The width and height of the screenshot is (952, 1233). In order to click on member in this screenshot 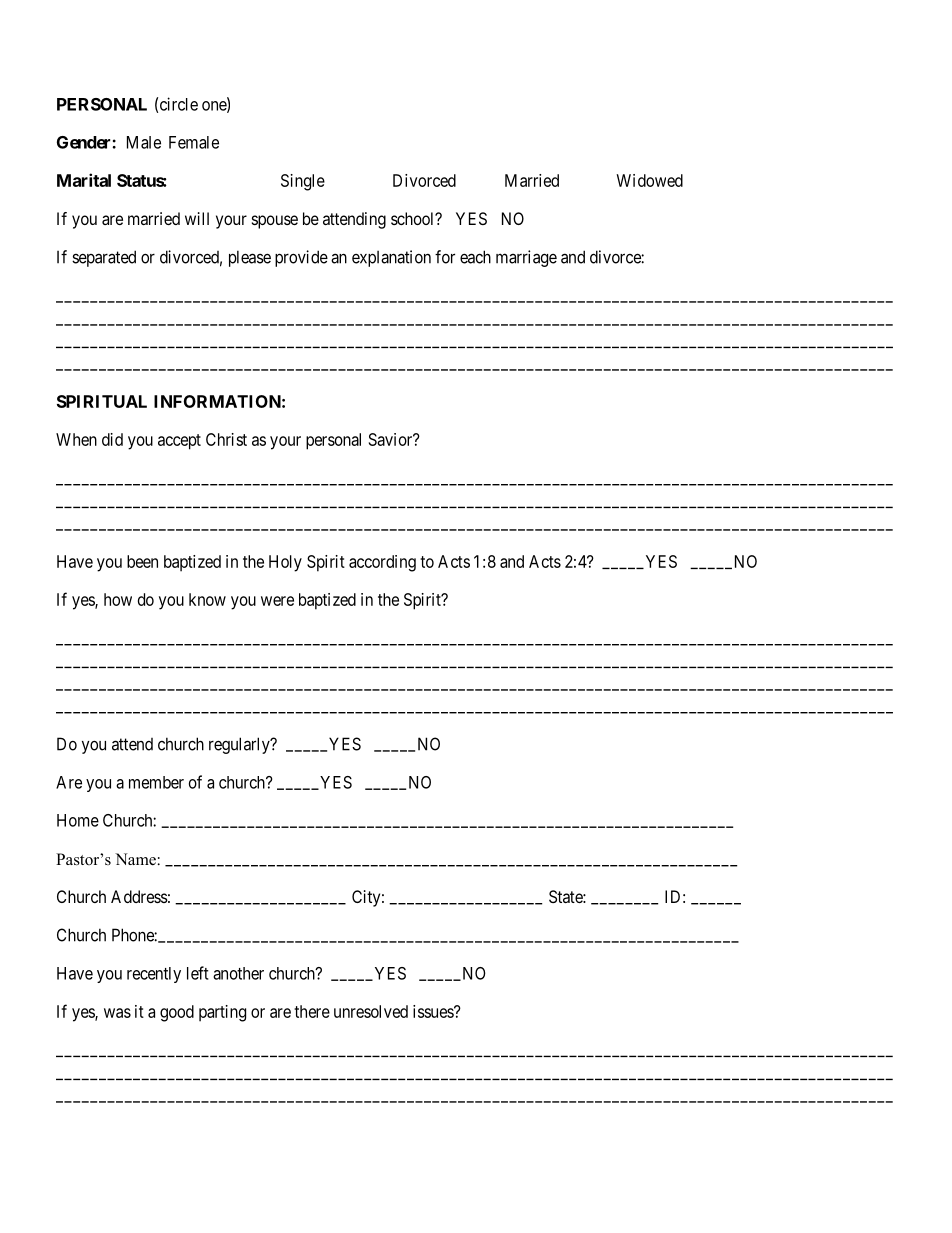, I will do `click(156, 782)`.
